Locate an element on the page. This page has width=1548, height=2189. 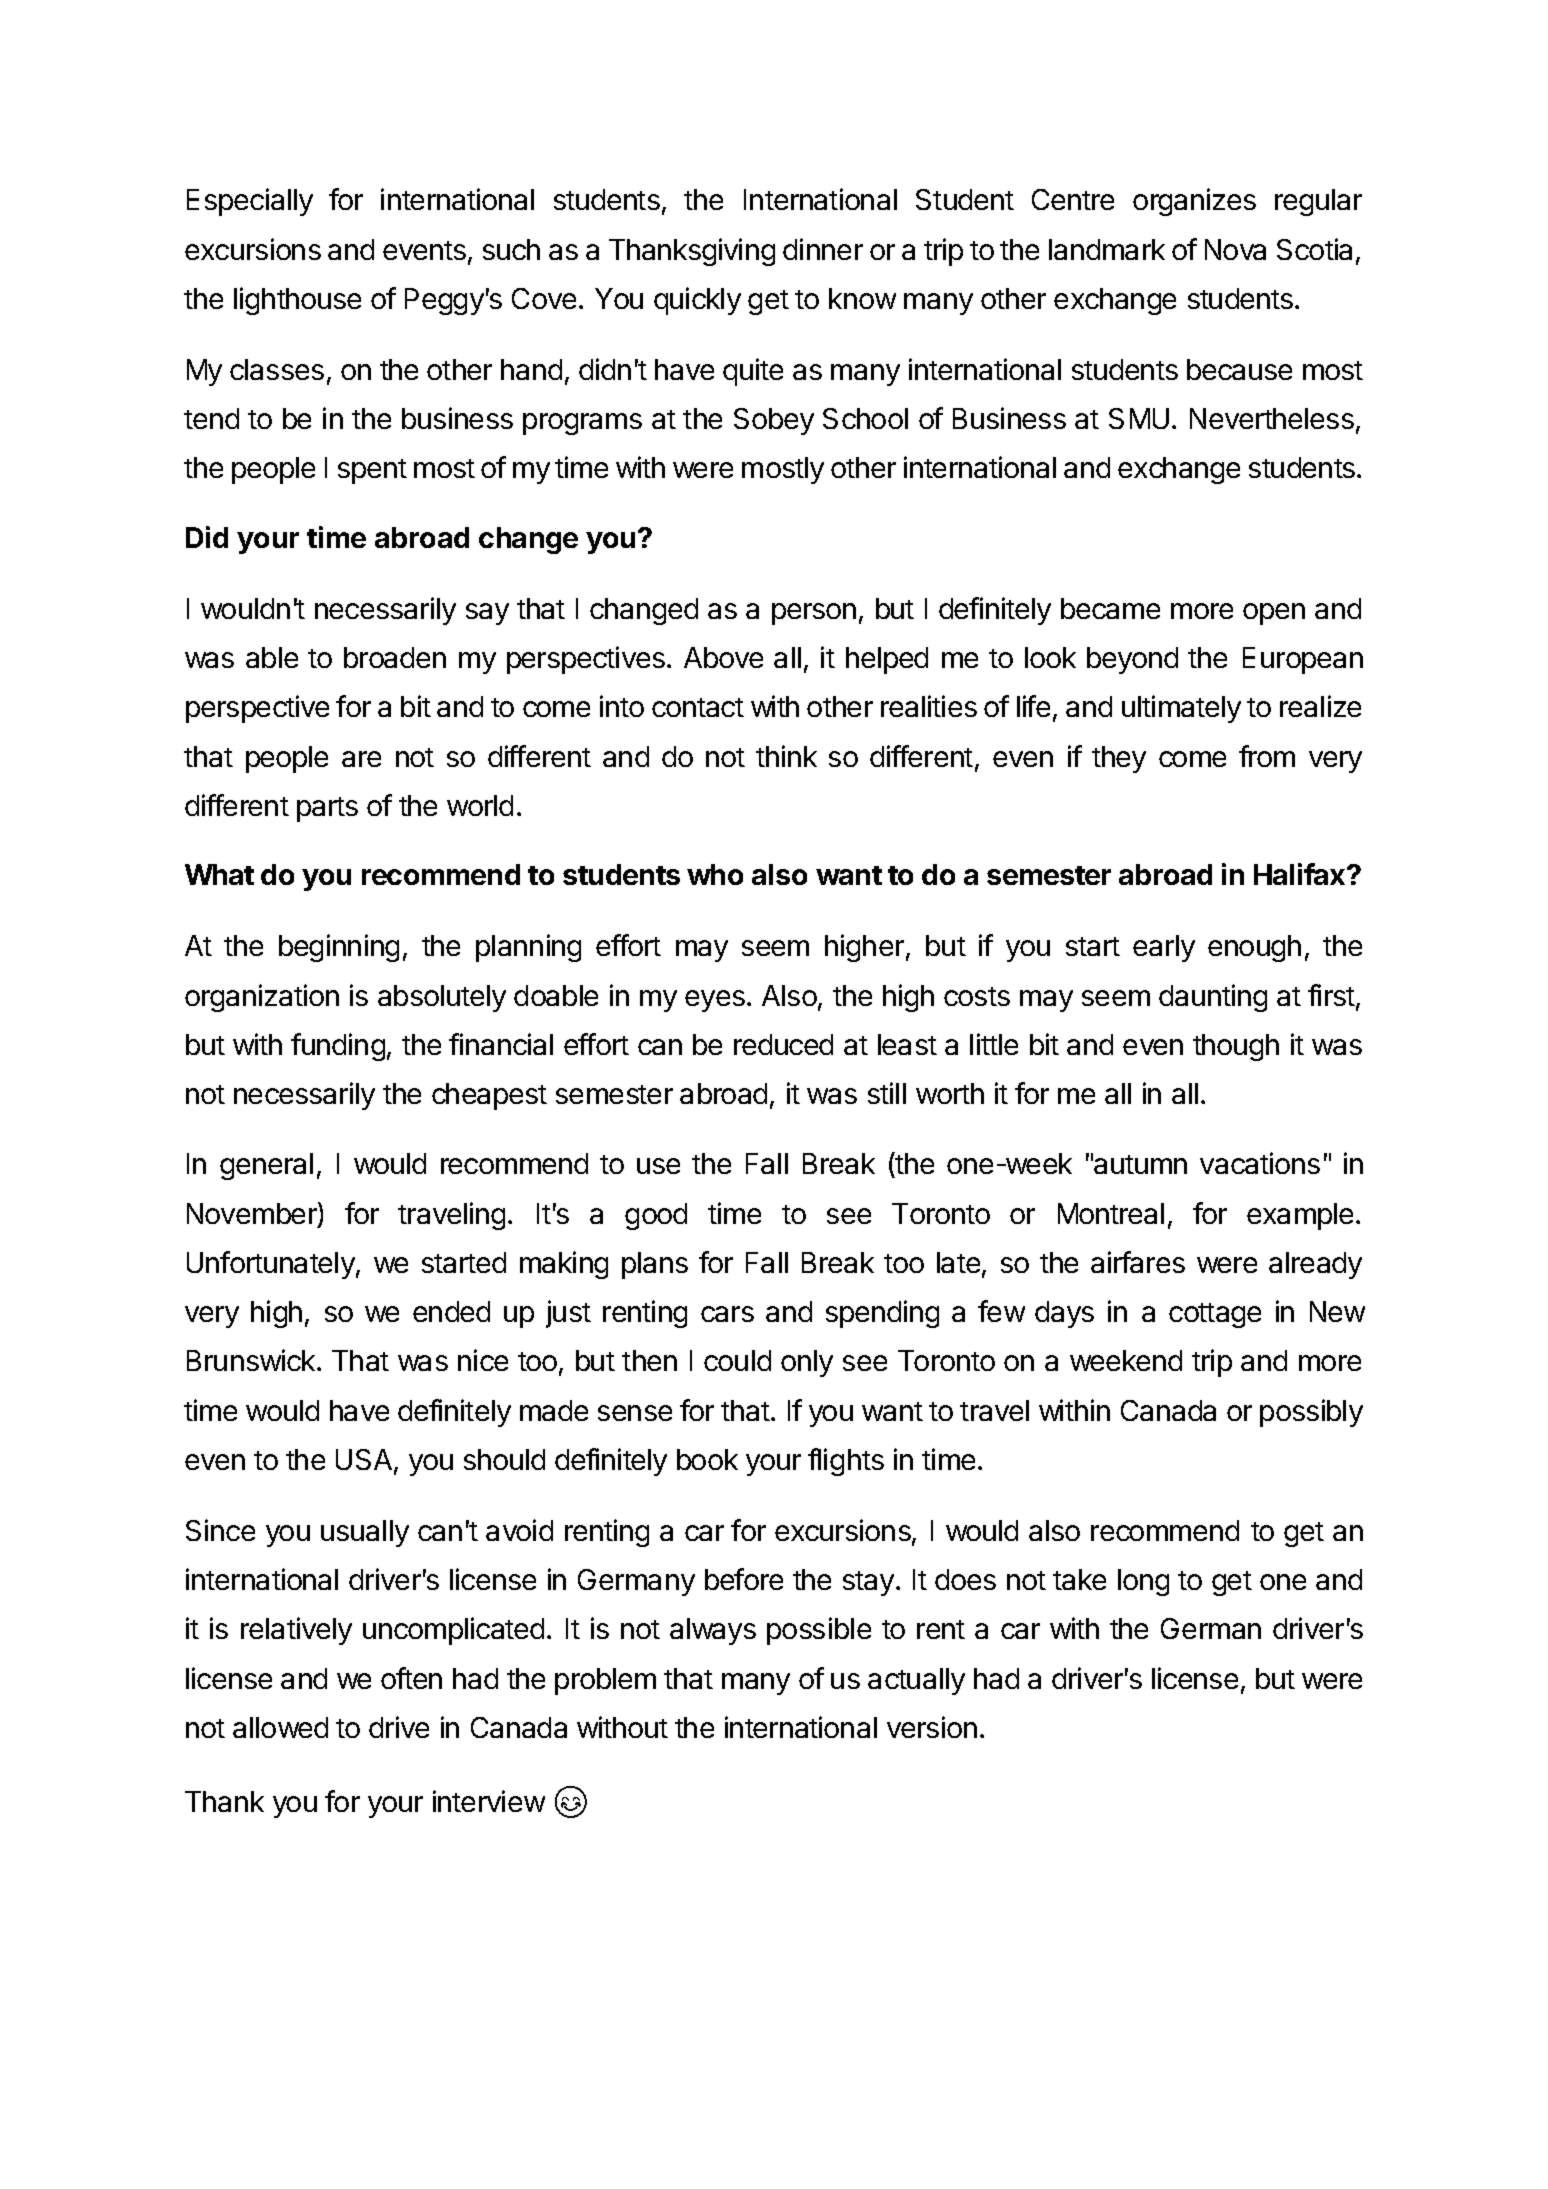
Especially is located at coordinates (250, 202).
